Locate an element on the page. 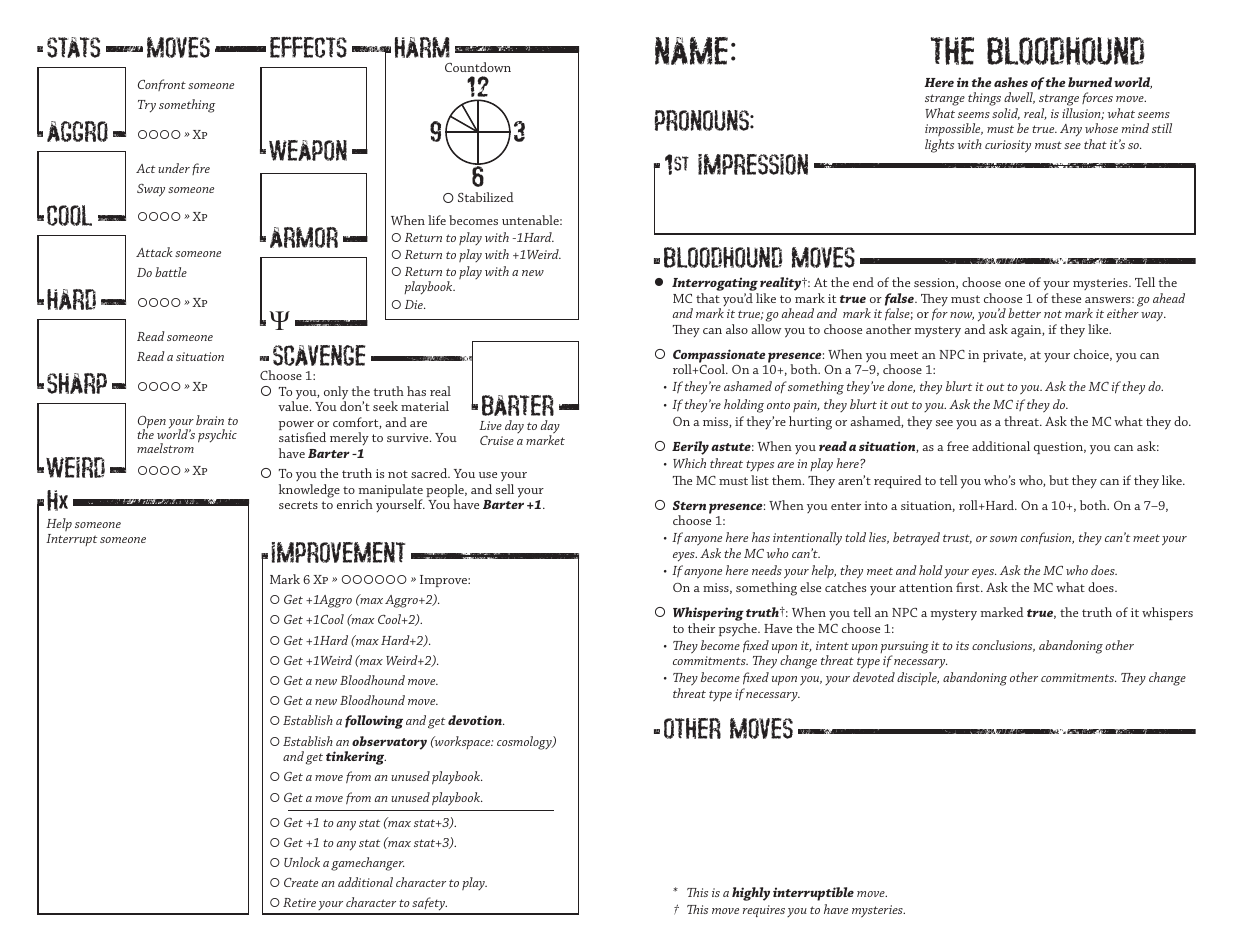 This image has width=1233, height=952. Create is located at coordinates (301, 882).
